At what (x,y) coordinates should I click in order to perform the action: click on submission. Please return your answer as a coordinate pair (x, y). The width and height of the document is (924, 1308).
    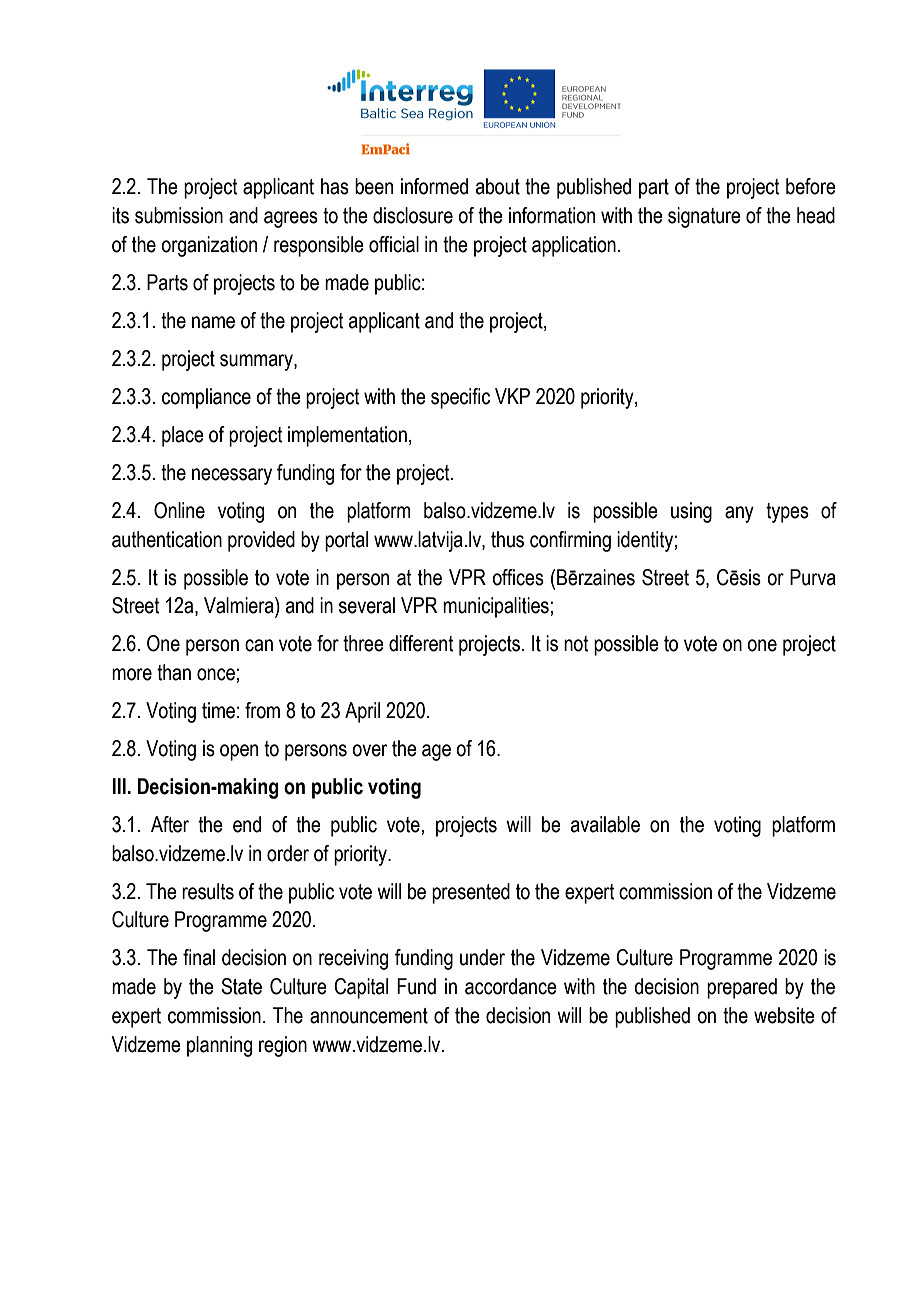
    Looking at the image, I should click on (179, 215).
